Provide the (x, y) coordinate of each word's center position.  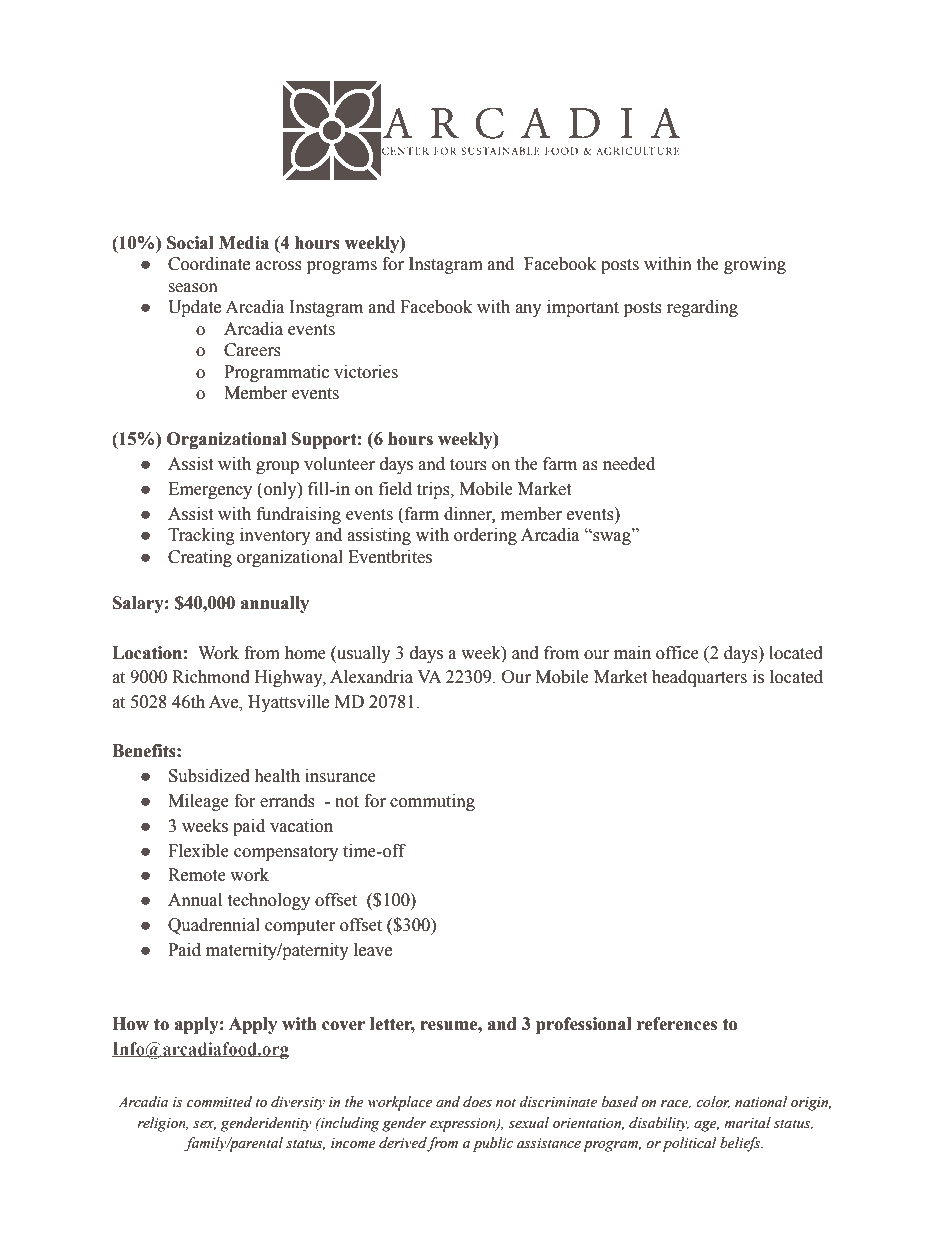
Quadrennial (214, 926)
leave (373, 950)
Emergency (210, 490)
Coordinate (209, 264)
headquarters (699, 678)
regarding (702, 308)
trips (434, 490)
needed (629, 464)
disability (659, 1124)
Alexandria (371, 677)
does (477, 1102)
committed (219, 1102)
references (677, 1024)
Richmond (211, 677)
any (528, 310)
